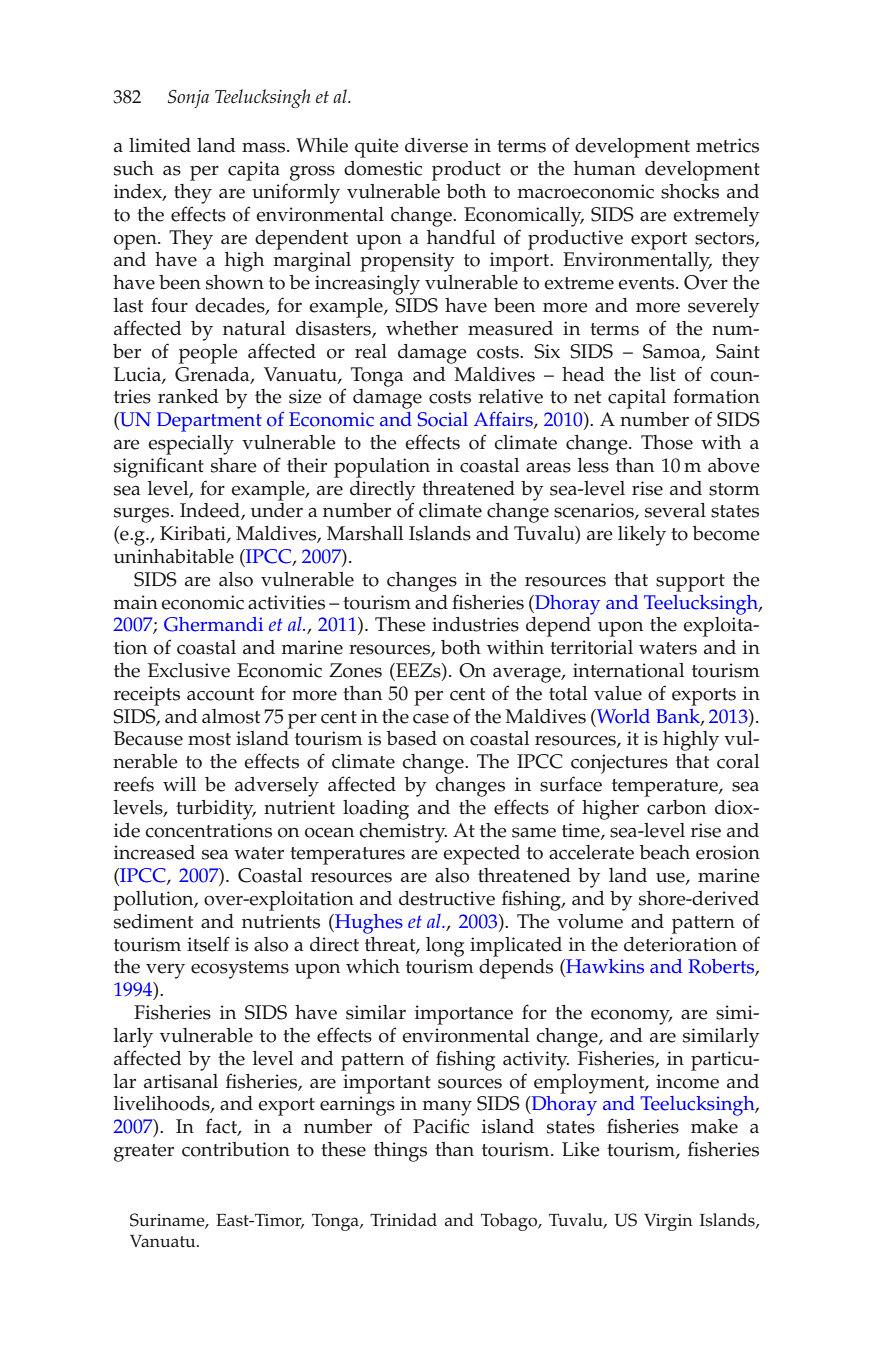 This screenshot has height=1345, width=896. Describe the element at coordinates (431, 718) in the screenshot. I see `case` at that location.
